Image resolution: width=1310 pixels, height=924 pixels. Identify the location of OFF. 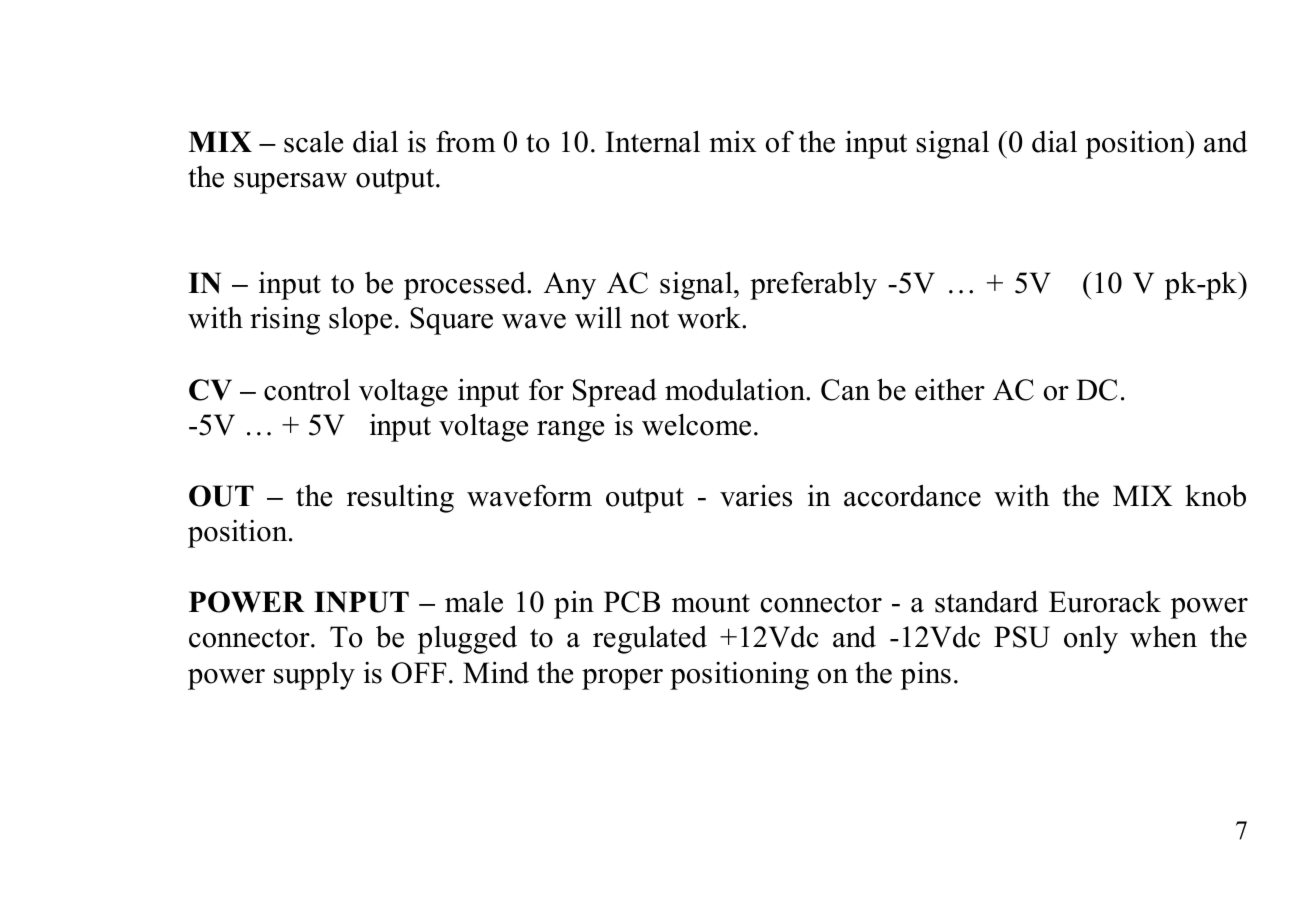
(419, 673).
